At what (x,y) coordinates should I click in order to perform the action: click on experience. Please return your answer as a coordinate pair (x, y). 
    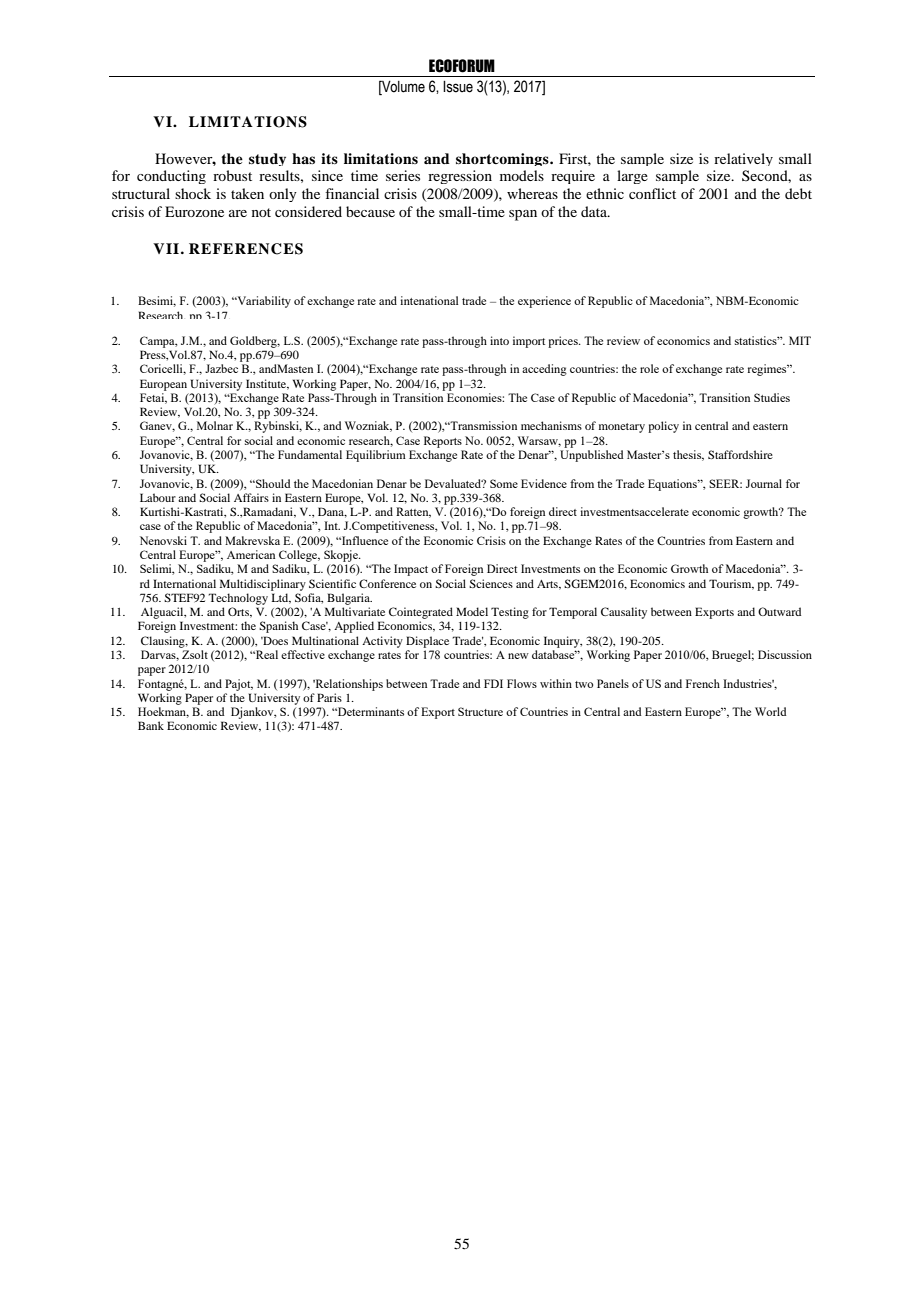
    Looking at the image, I should click on (544, 302).
